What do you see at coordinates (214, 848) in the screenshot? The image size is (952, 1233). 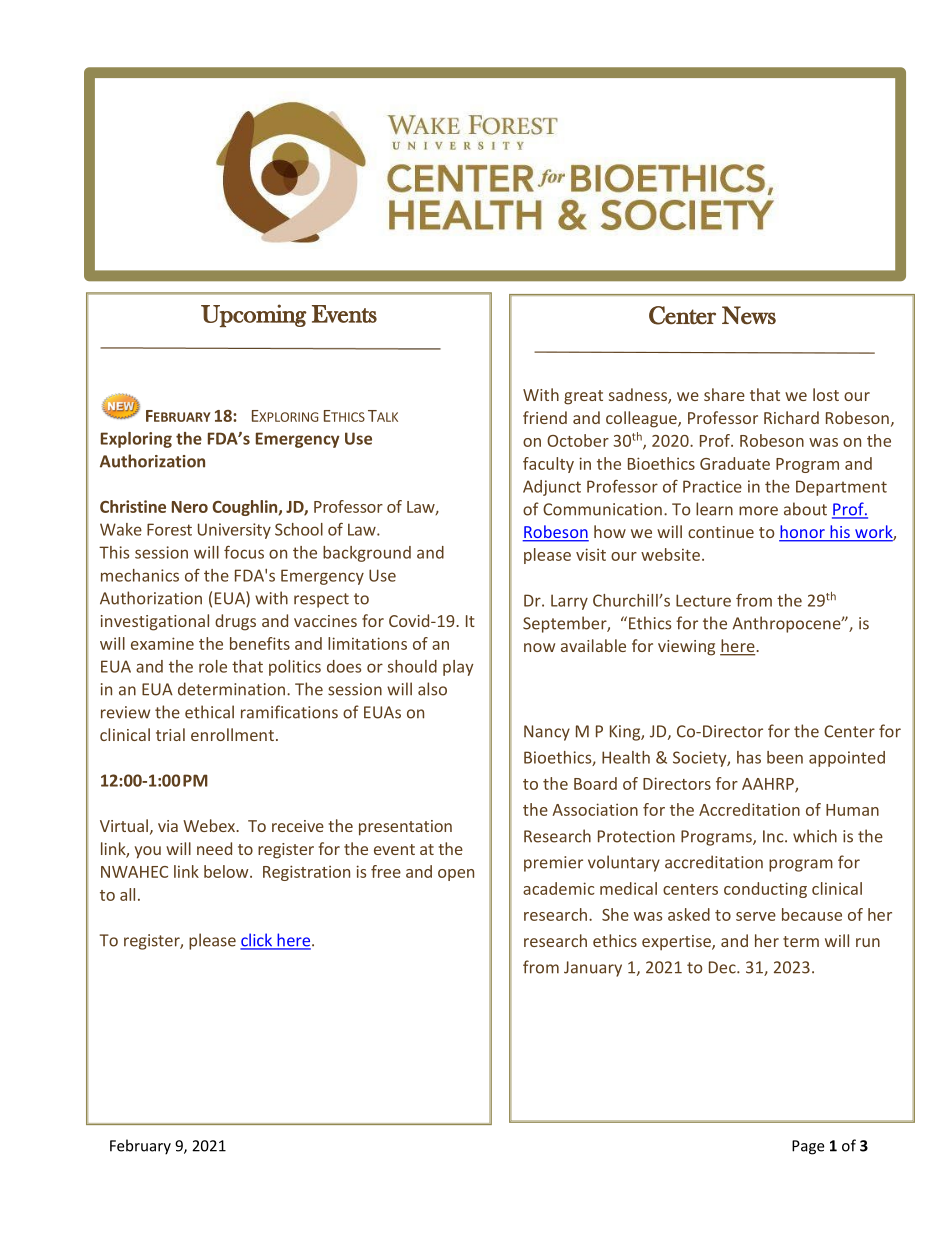 I see `need` at bounding box center [214, 848].
